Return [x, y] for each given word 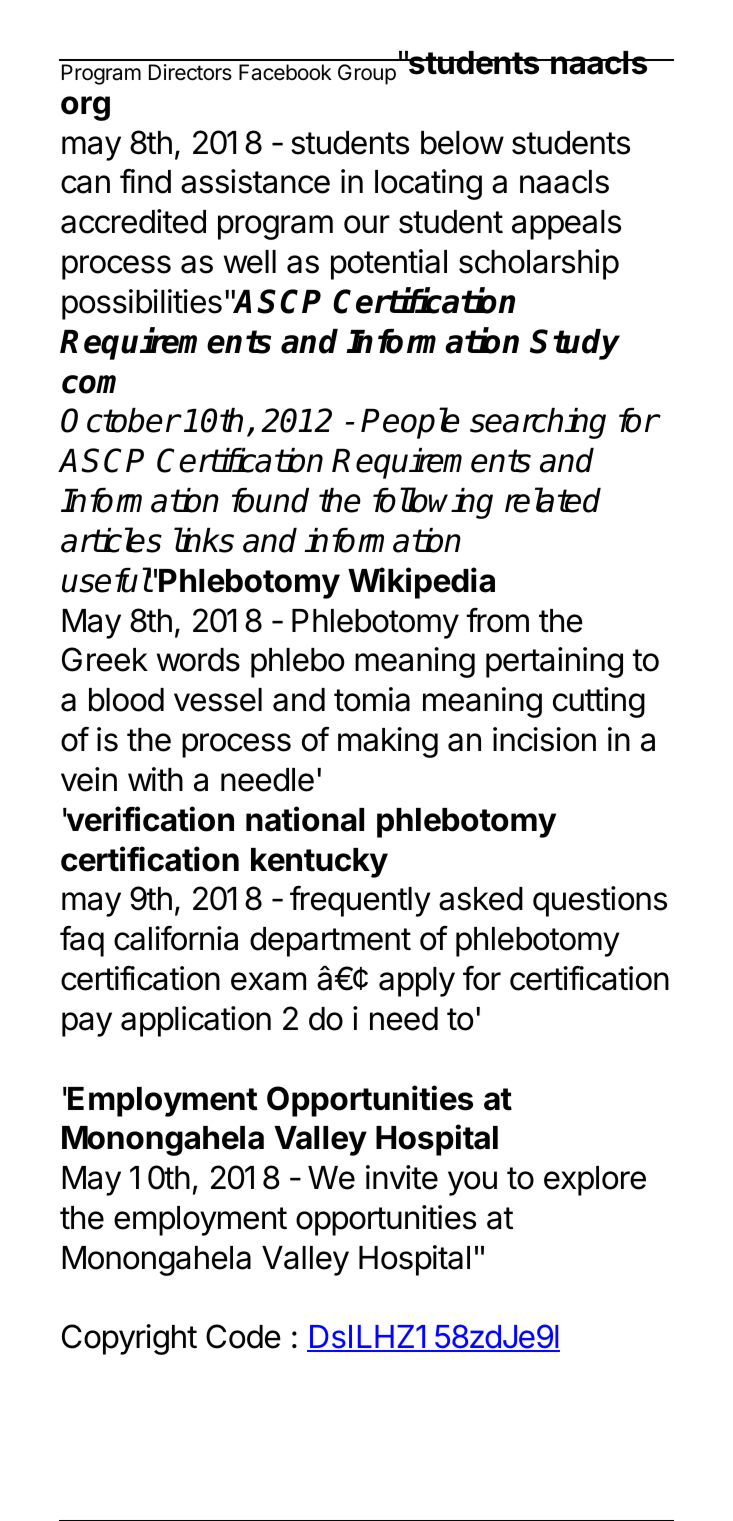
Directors [190, 72]
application [196, 1021]
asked [481, 899]
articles [111, 540]
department [330, 942]
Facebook [285, 72]
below [462, 143]
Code [243, 1336]
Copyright [129, 1339]
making [388, 742]
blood [126, 700]
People [410, 423]
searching [538, 423]
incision [544, 739]
